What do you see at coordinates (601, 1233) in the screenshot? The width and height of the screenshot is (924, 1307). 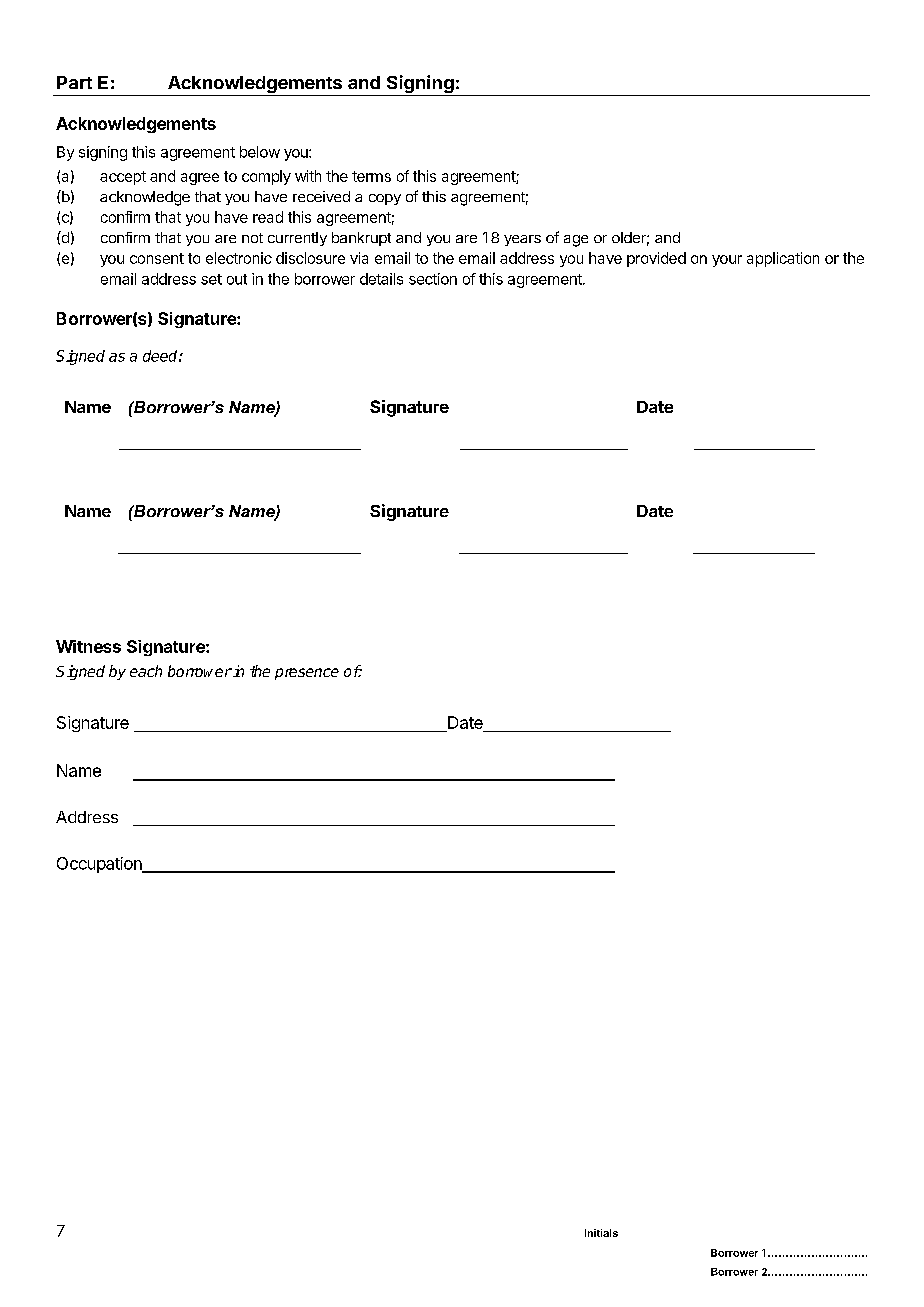 I see `Initials` at bounding box center [601, 1233].
